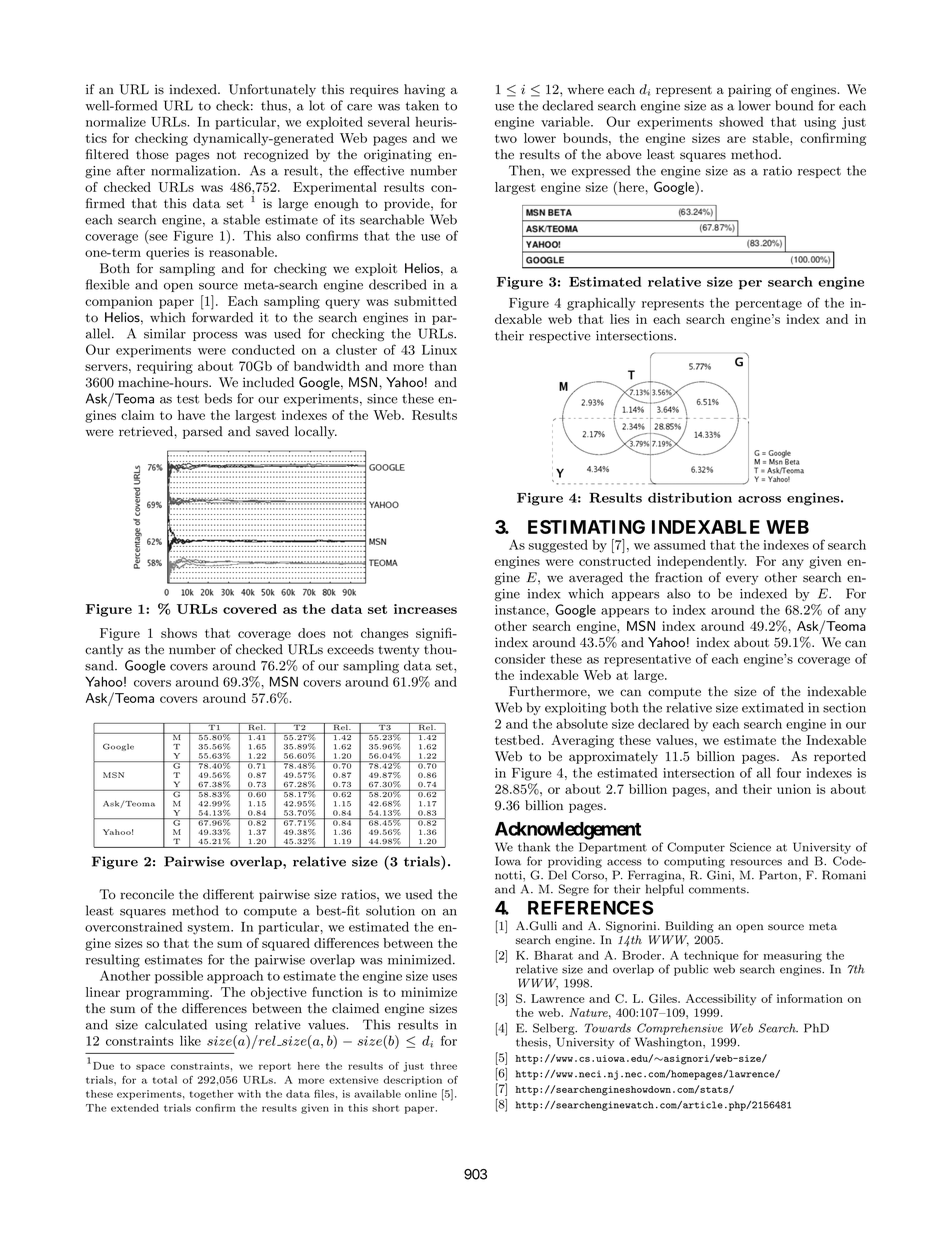 The image size is (952, 1233). I want to click on those, so click(152, 154).
